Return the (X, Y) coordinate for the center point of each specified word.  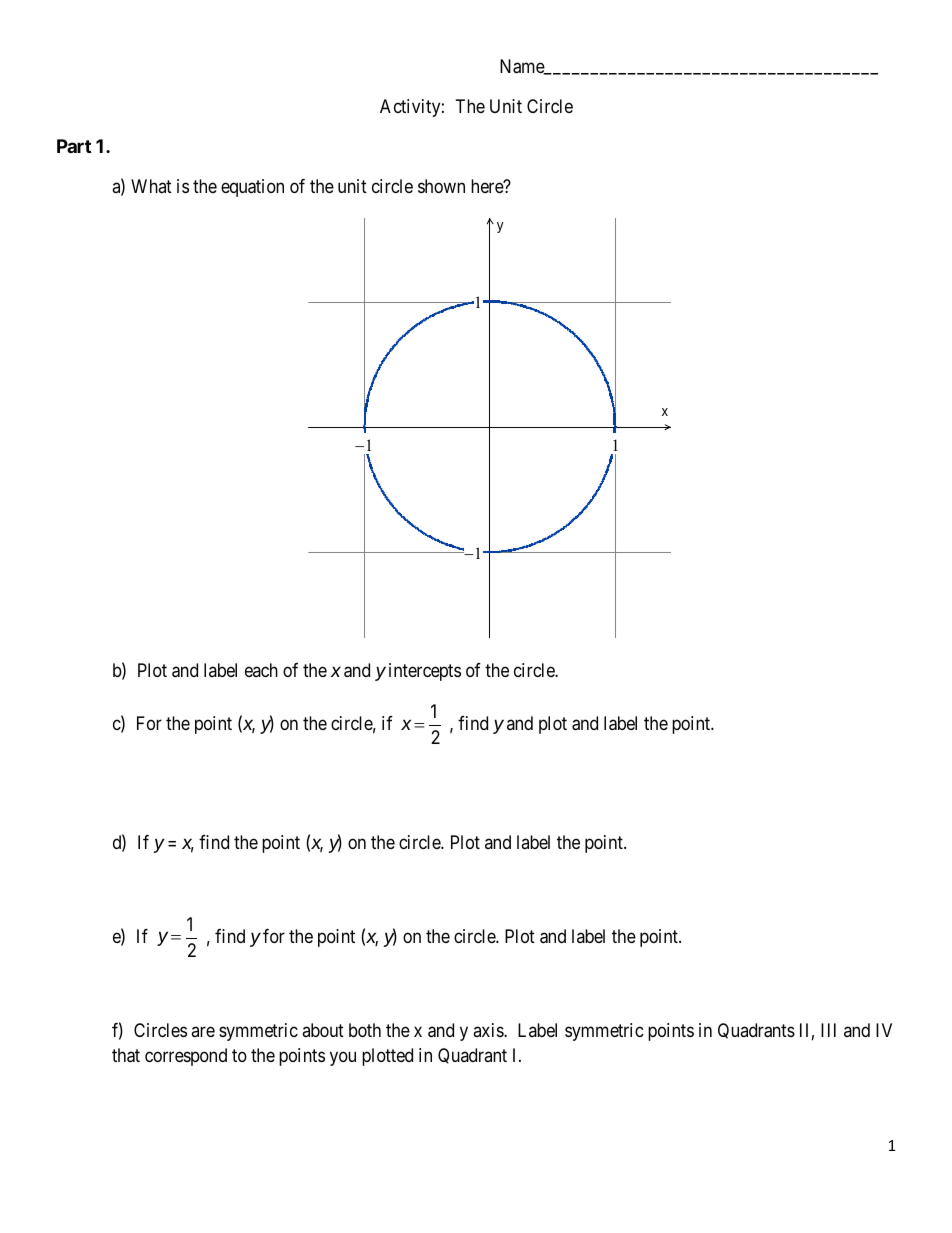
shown (441, 186)
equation (252, 188)
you (343, 1058)
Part (74, 146)
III (828, 1030)
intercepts (425, 672)
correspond (186, 1057)
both (365, 1030)
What (151, 186)
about (323, 1030)
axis (489, 1030)
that (126, 1055)
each (261, 670)
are (203, 1032)
